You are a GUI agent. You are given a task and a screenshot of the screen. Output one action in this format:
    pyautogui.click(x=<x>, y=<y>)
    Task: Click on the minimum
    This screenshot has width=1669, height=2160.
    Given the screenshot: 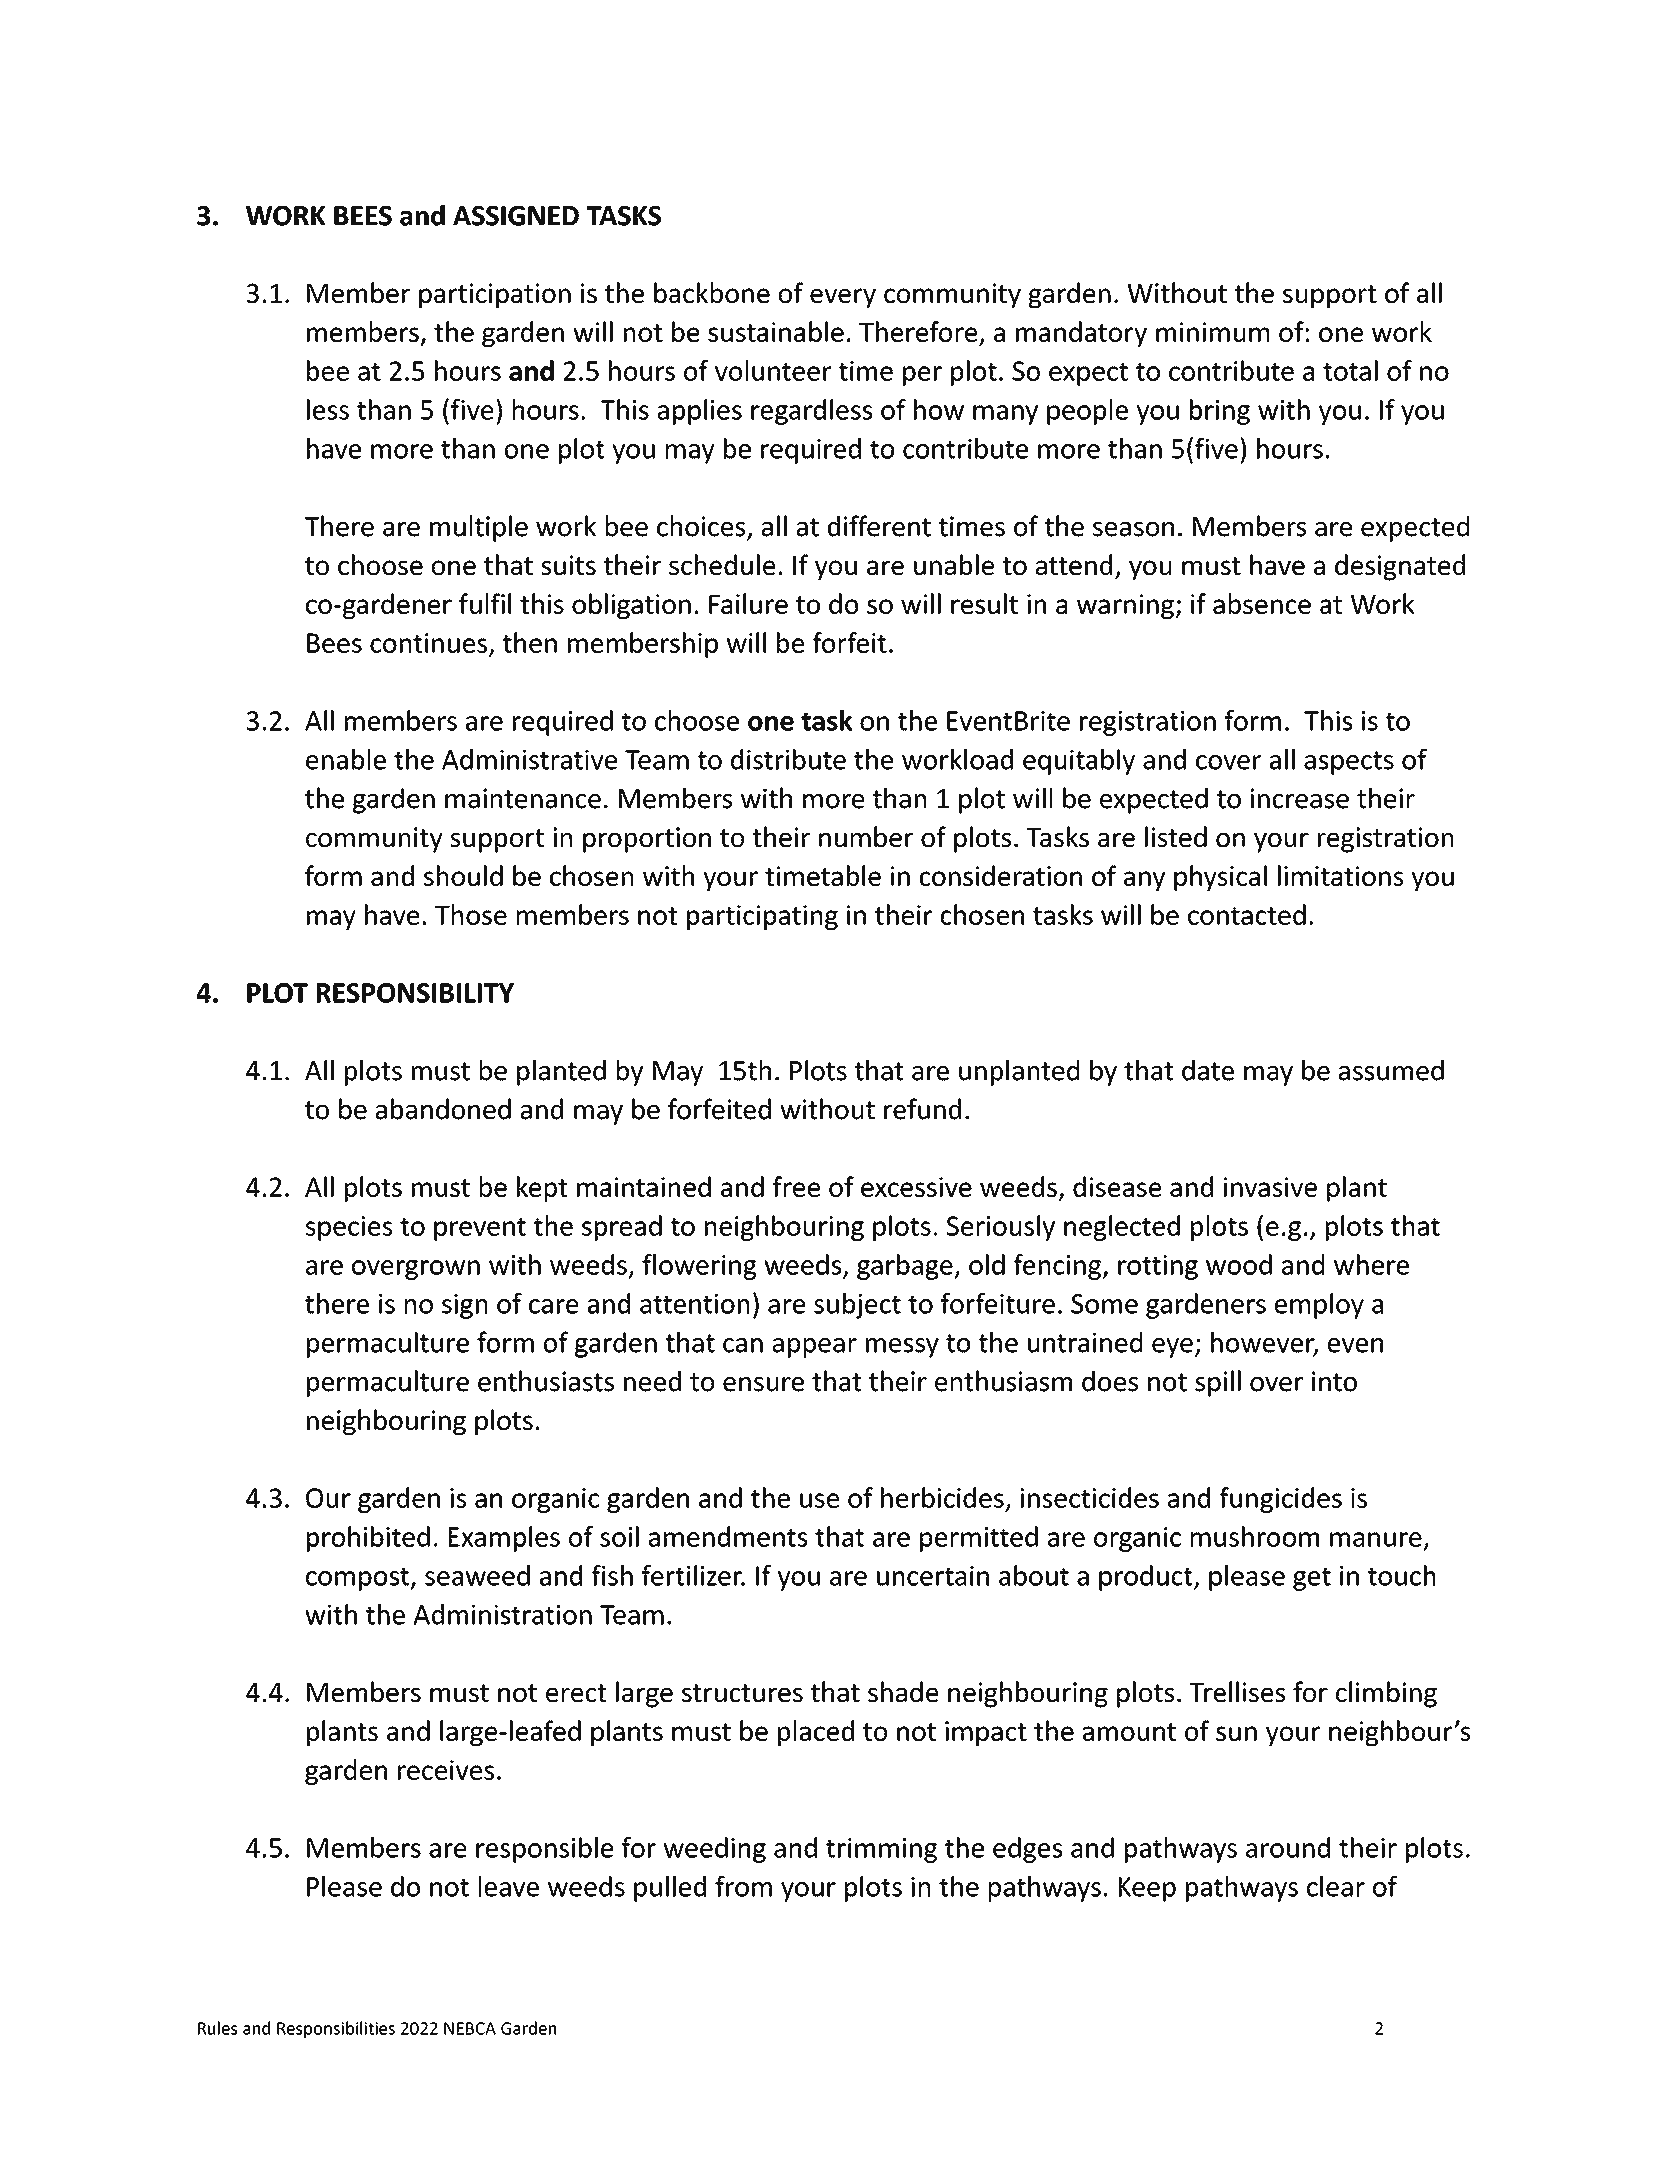 What is the action you would take?
    pyautogui.click(x=1212, y=332)
